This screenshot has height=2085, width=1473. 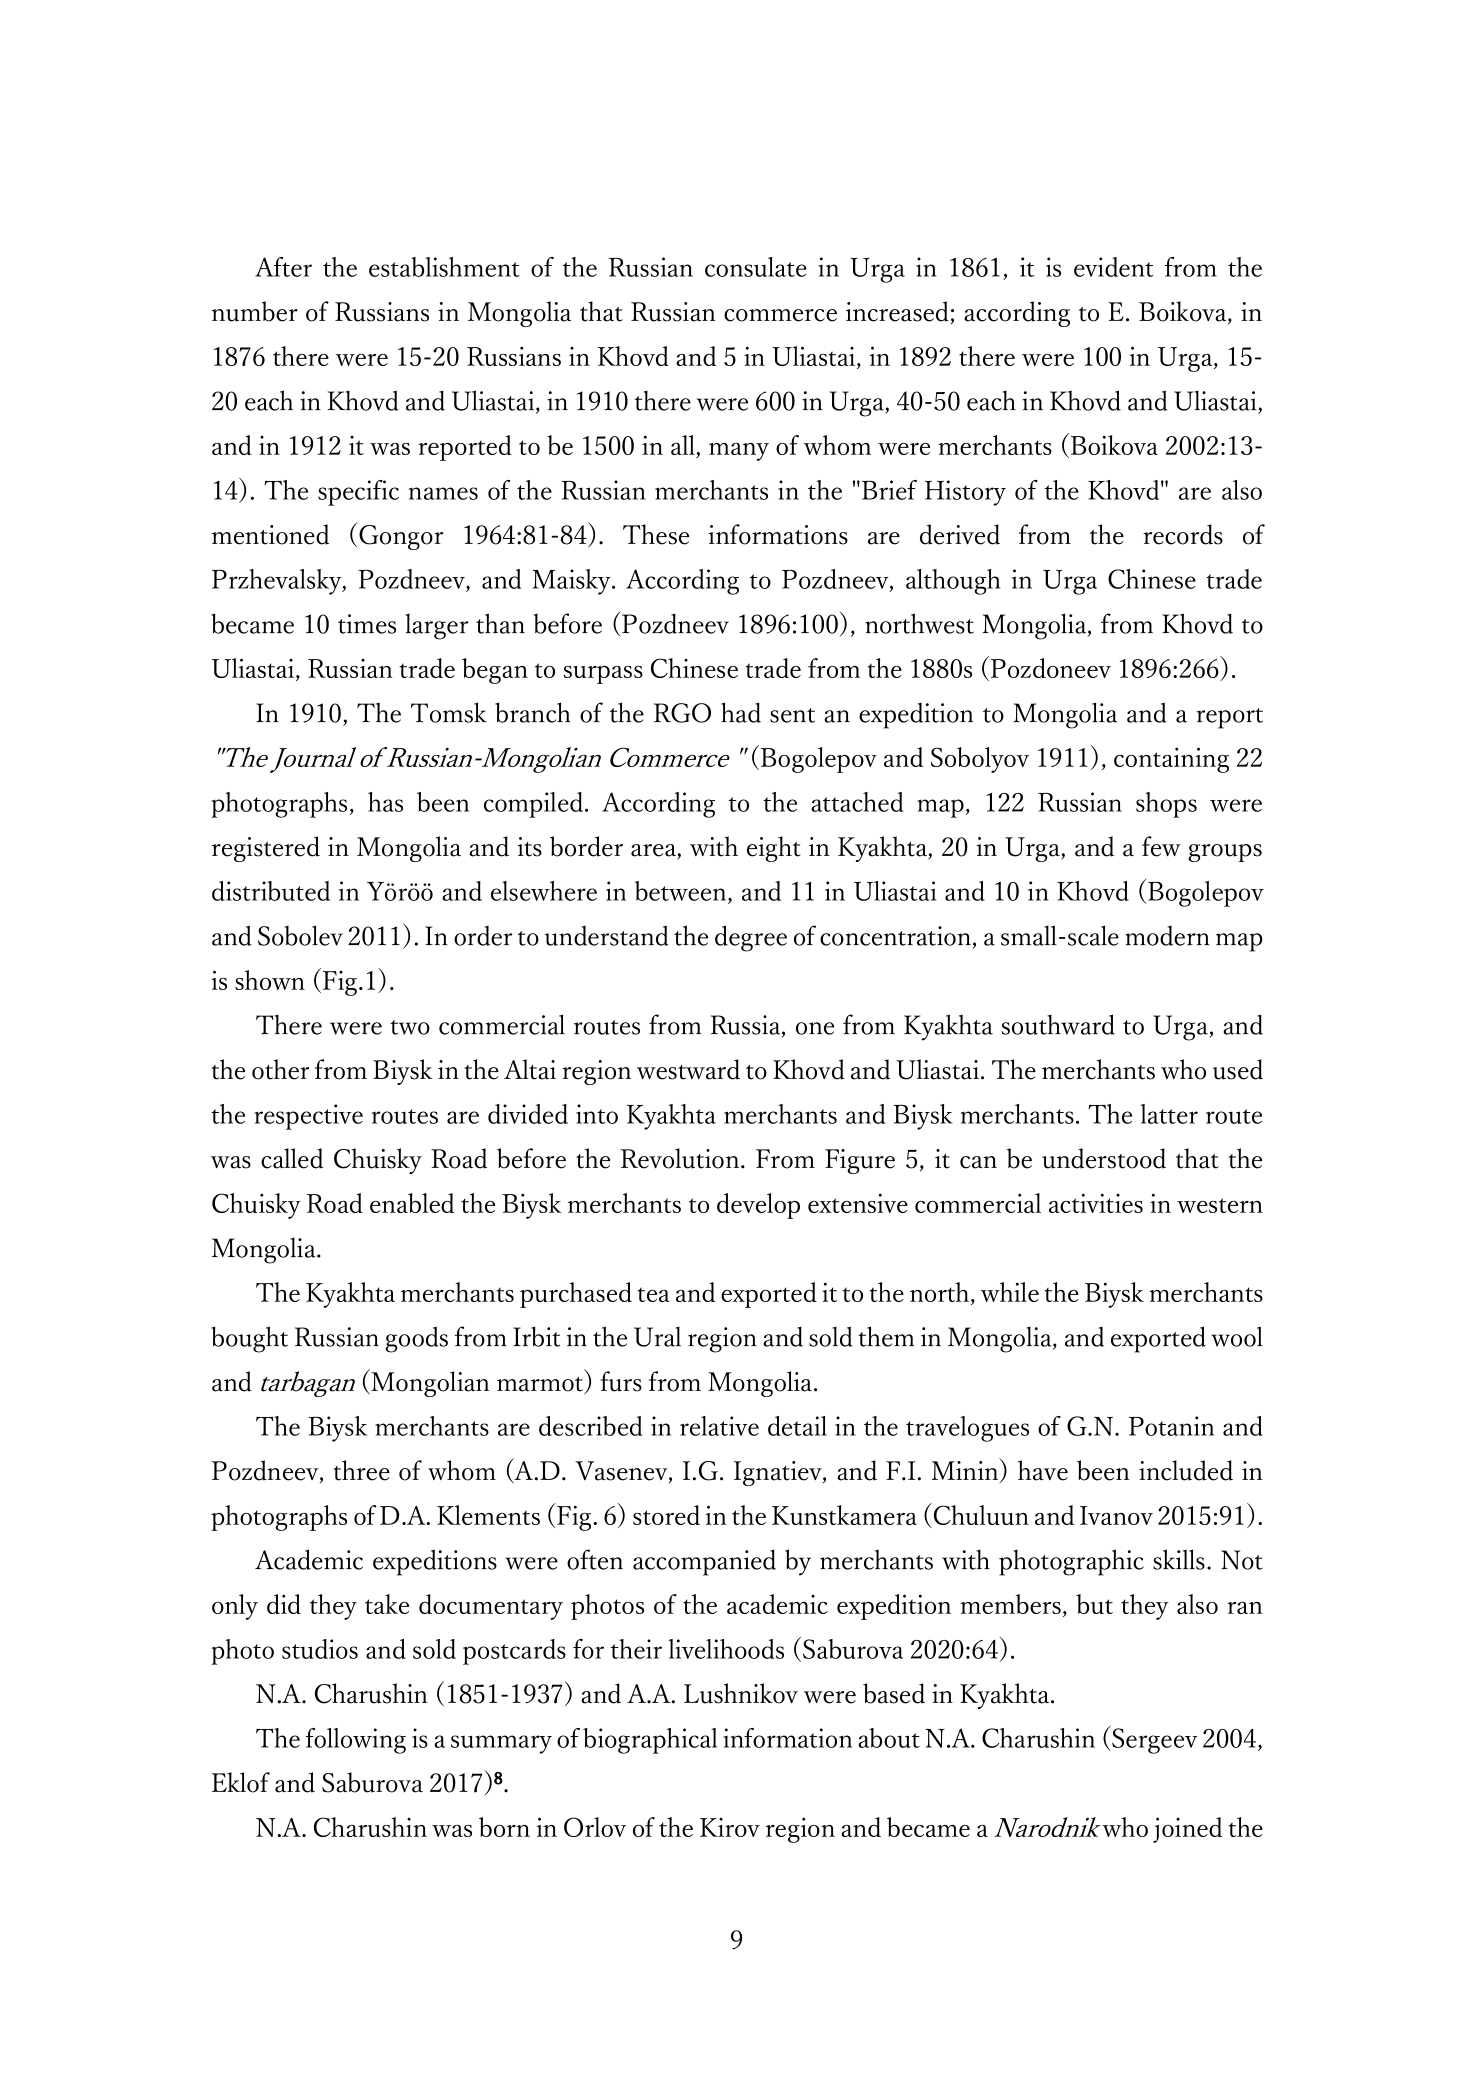 What do you see at coordinates (283, 267) in the screenshot?
I see `After` at bounding box center [283, 267].
